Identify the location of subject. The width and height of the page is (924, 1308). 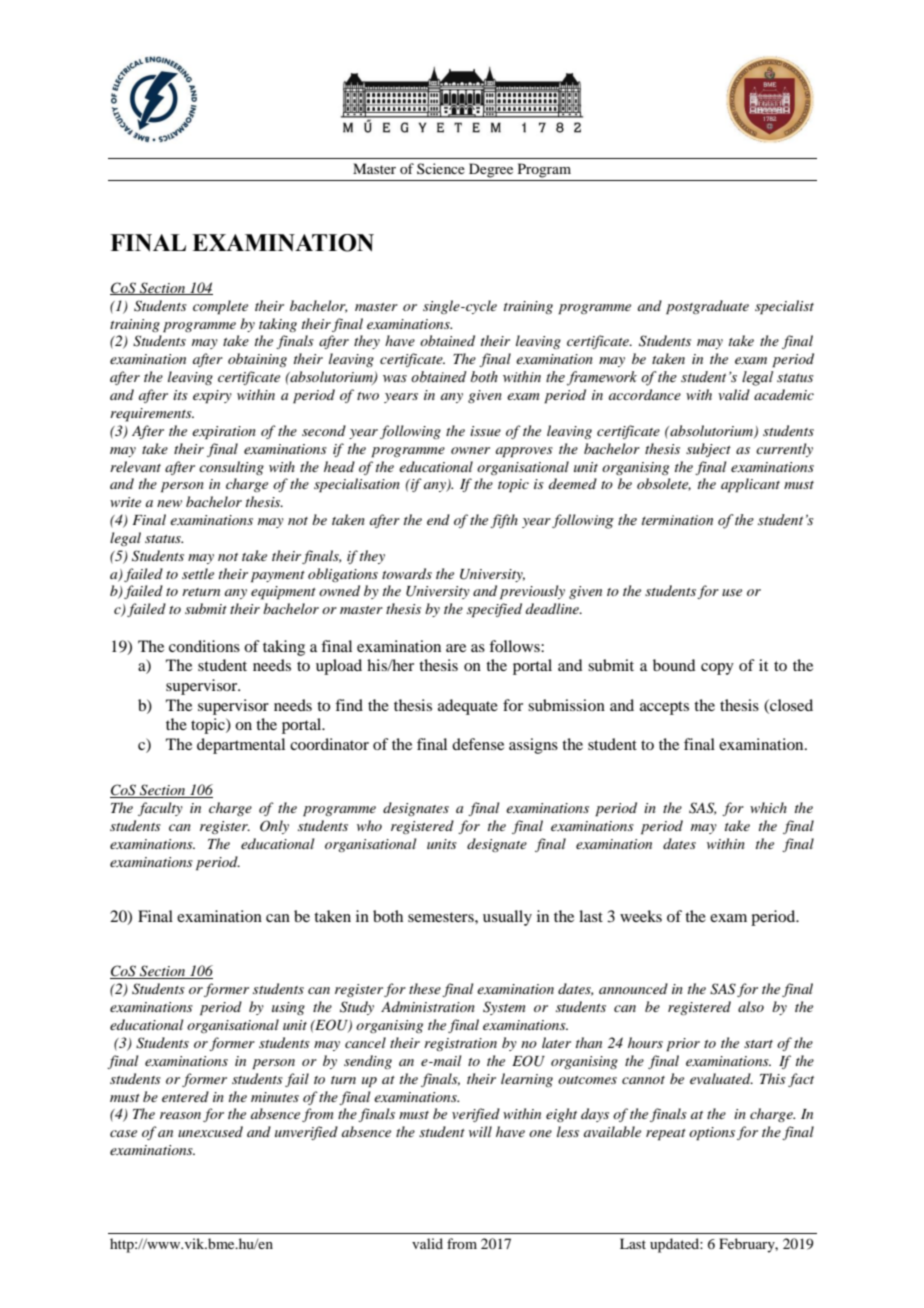
(708, 450).
